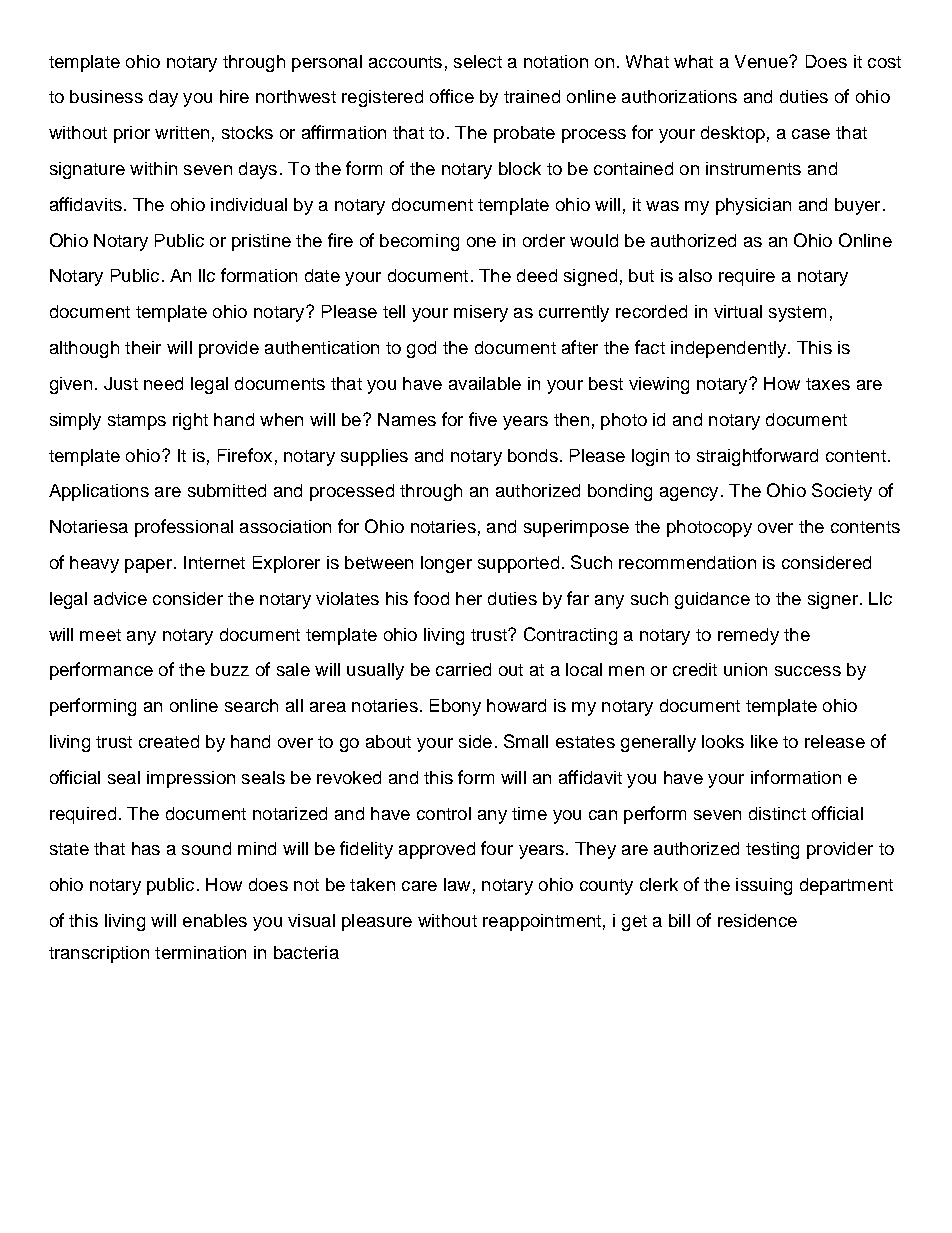 The height and width of the image is (1233, 952). Describe the element at coordinates (762, 61) in the image. I see `Venue` at that location.
